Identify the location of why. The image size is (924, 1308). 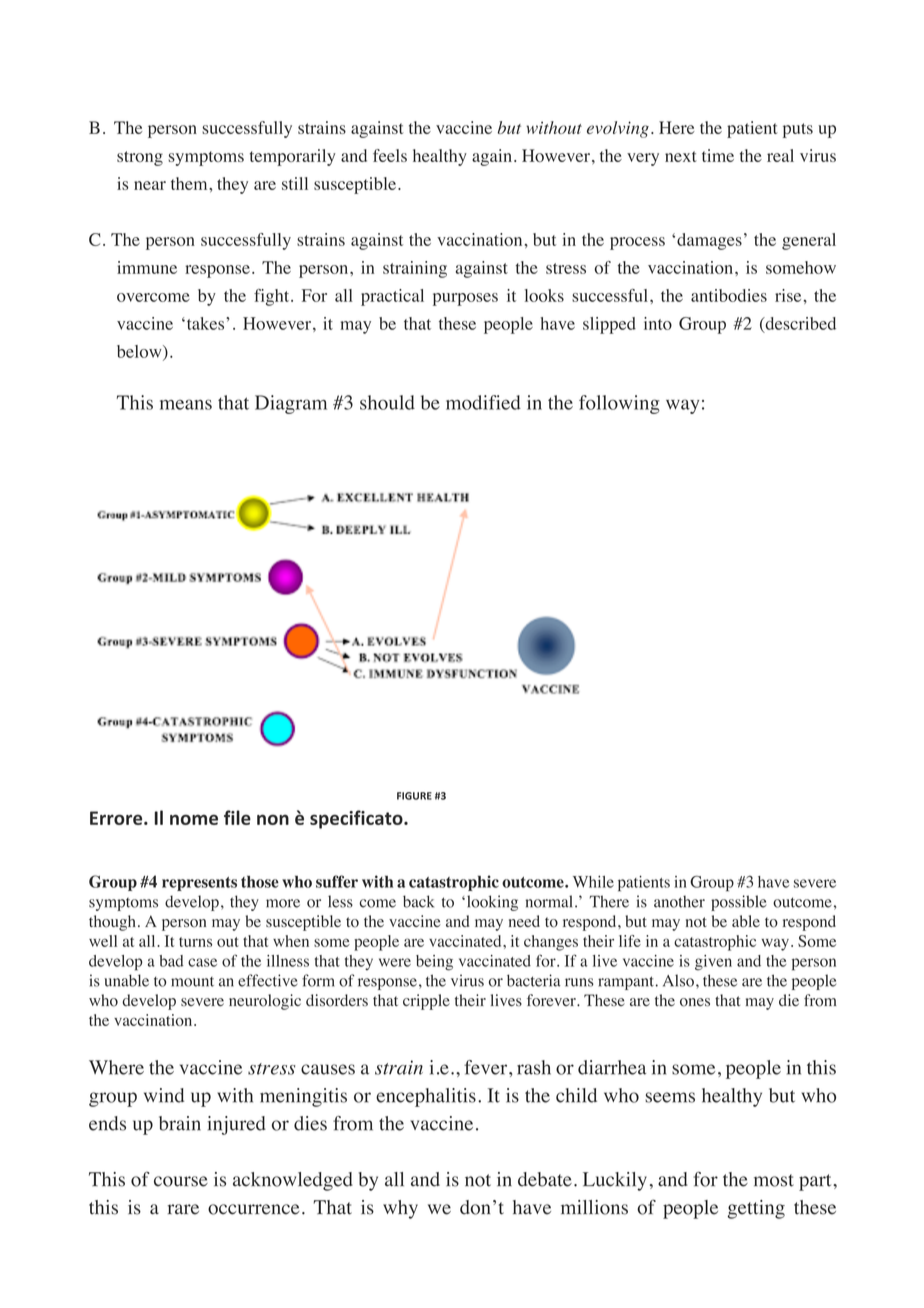
(400, 1209).
